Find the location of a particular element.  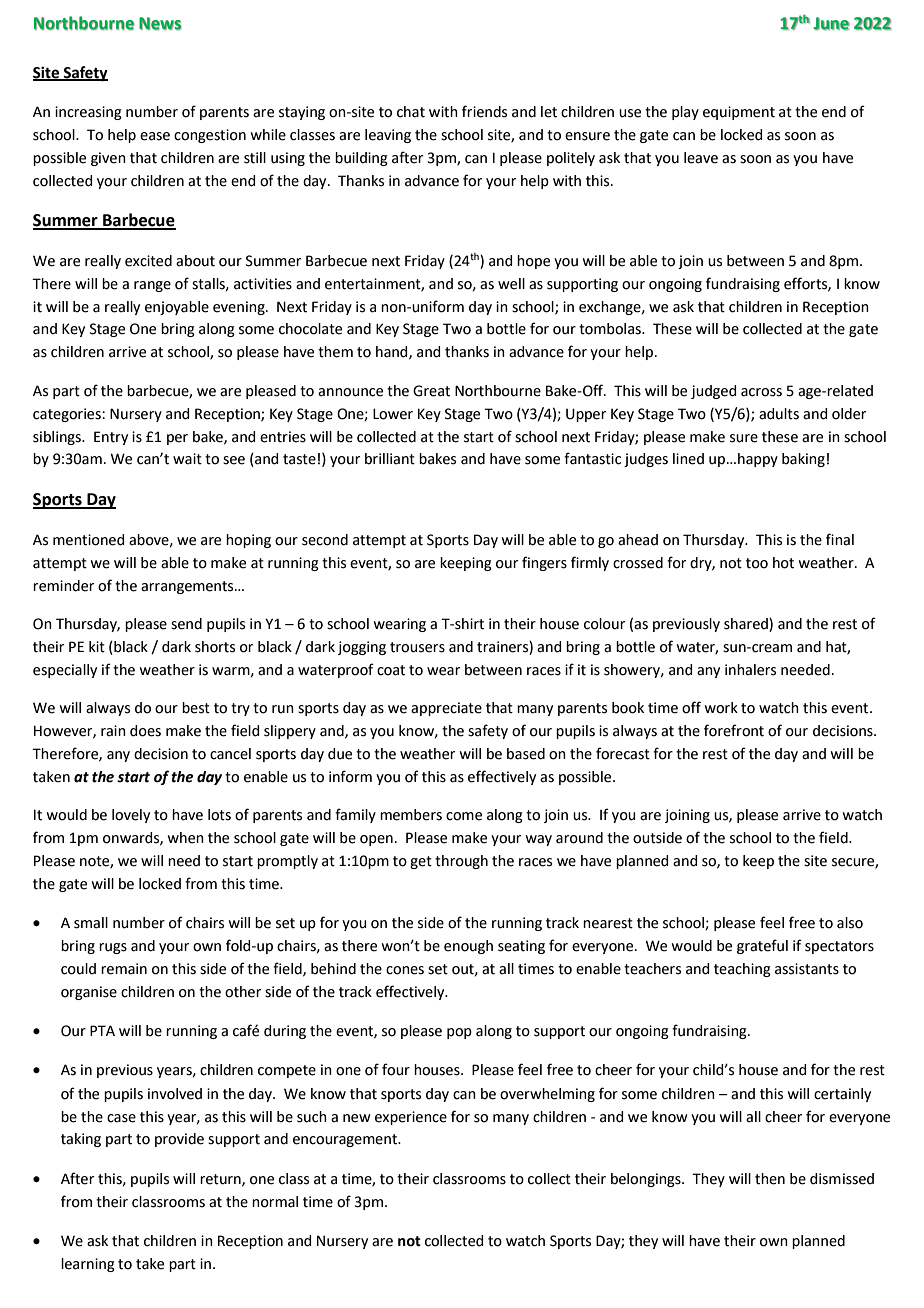

learning is located at coordinates (88, 1265).
